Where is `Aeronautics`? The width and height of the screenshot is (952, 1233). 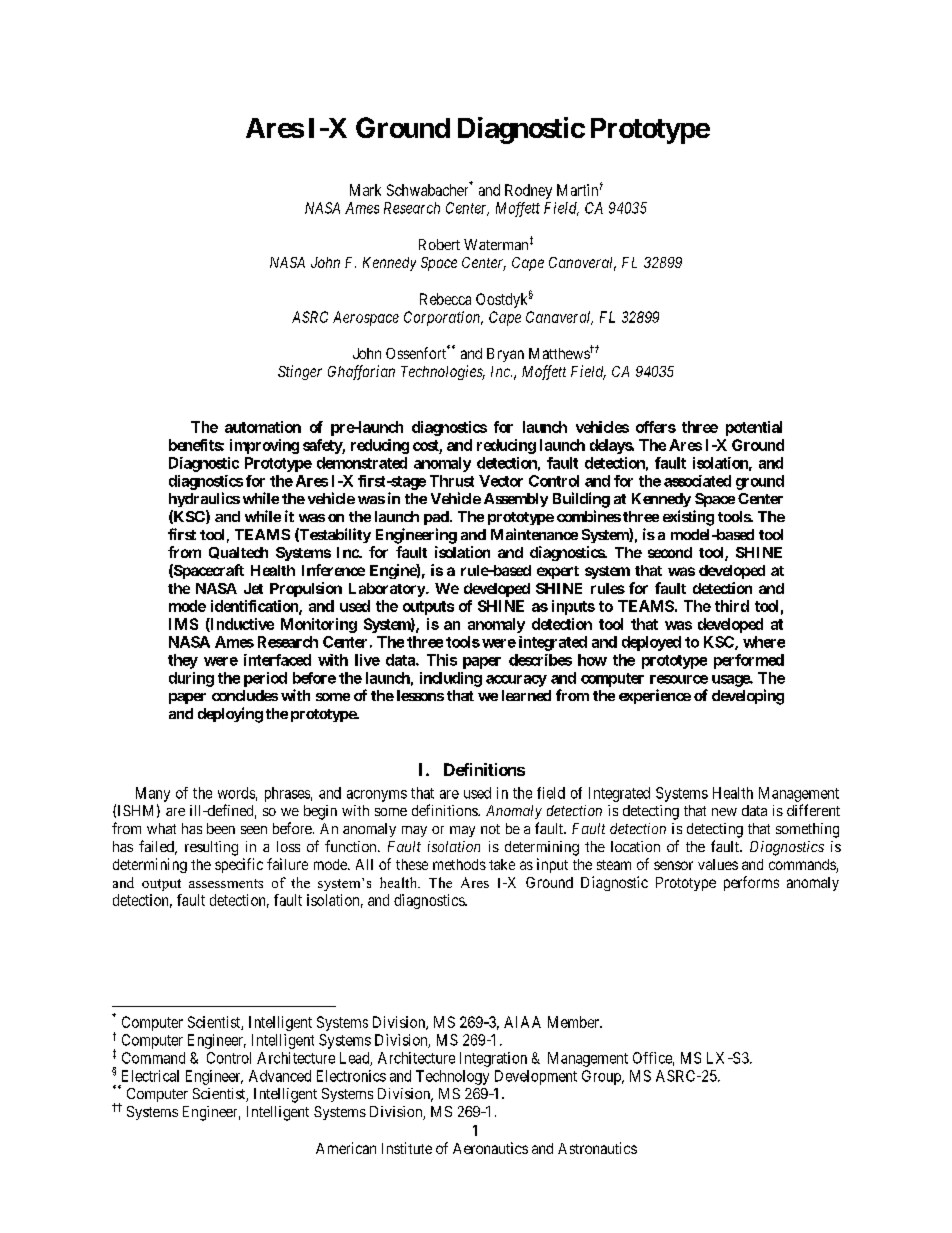 Aeronautics is located at coordinates (490, 1148).
